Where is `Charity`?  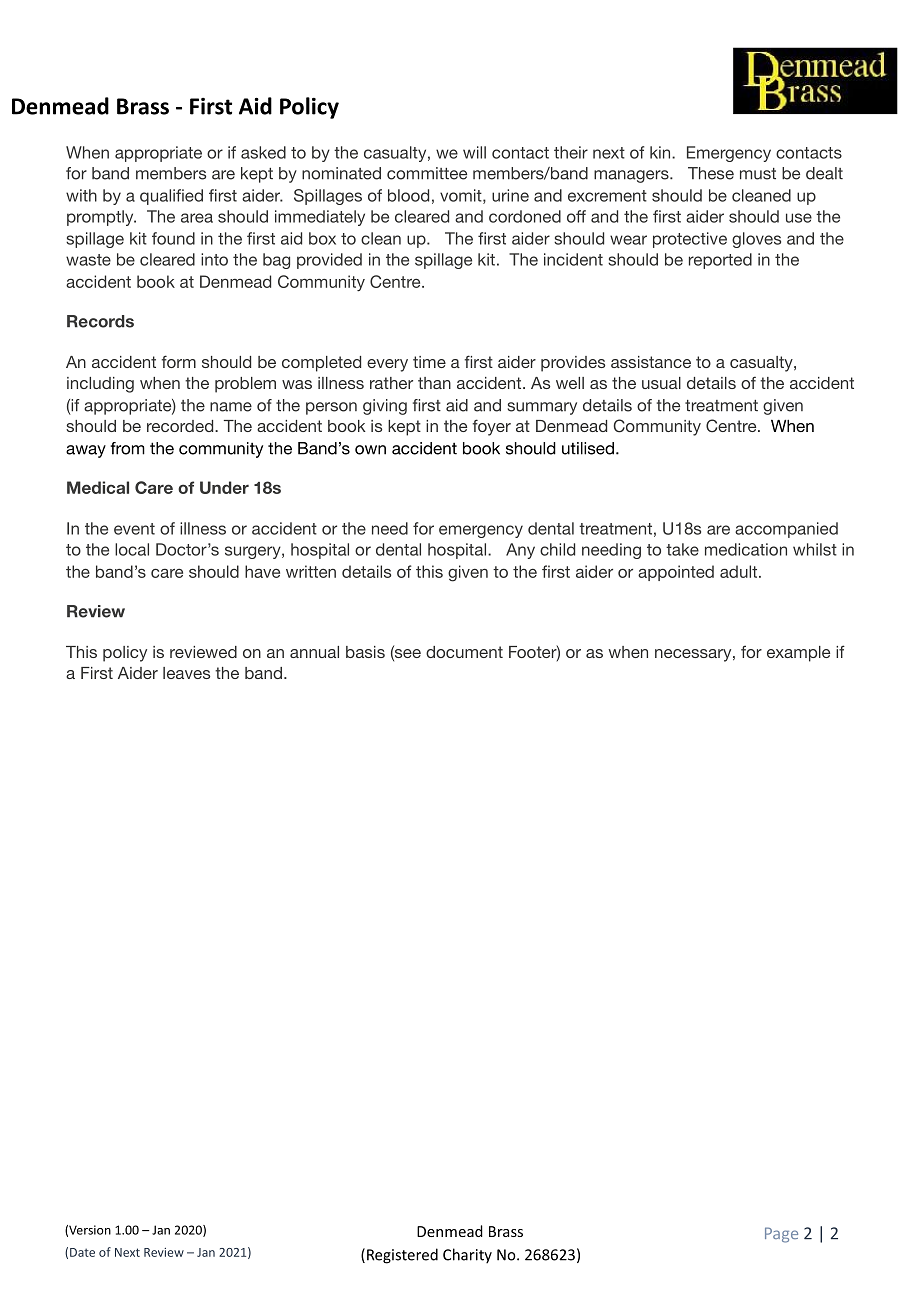 Charity is located at coordinates (467, 1256).
